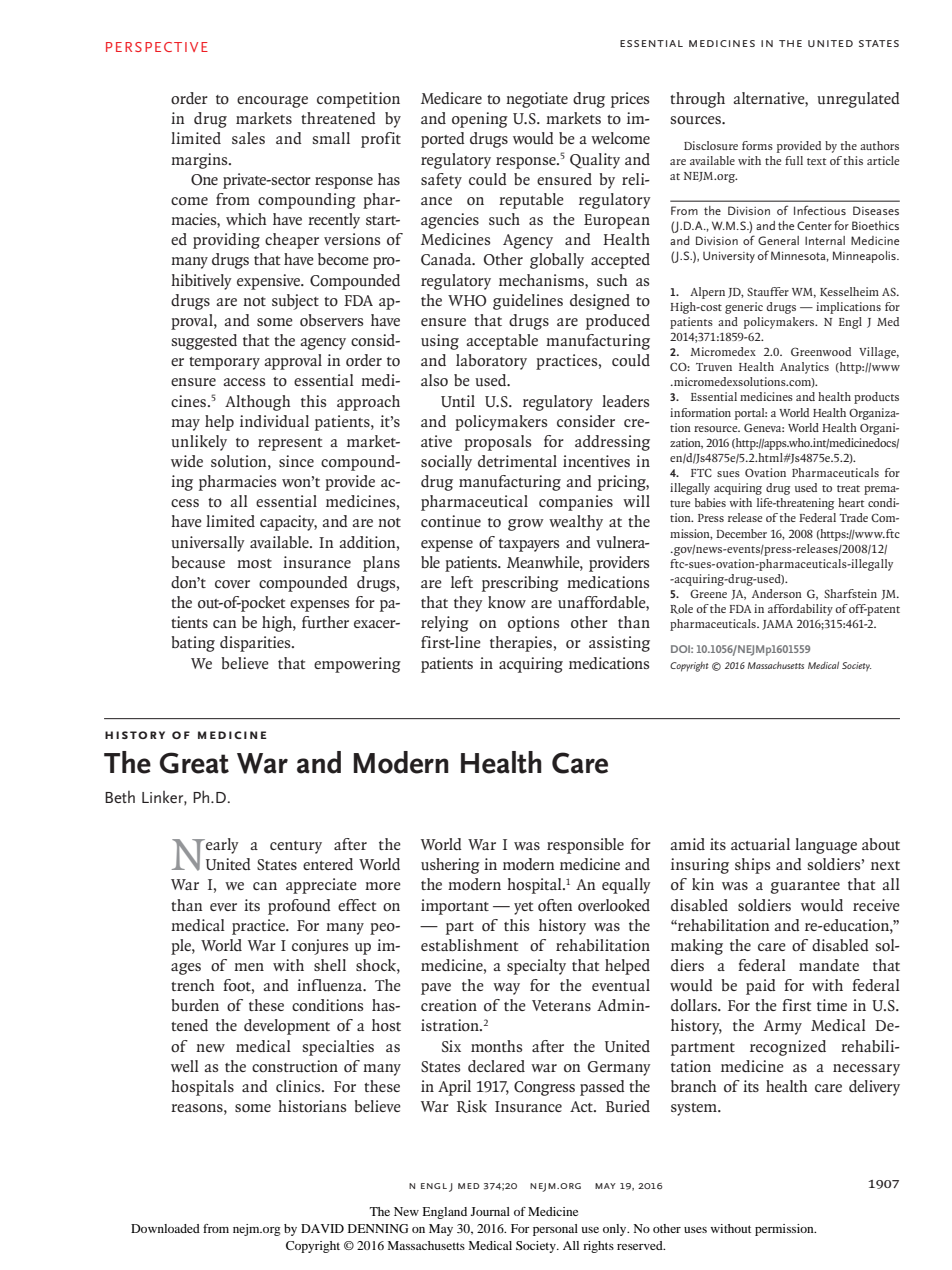 The height and width of the page is (1270, 952). What do you see at coordinates (480, 120) in the page?
I see `opening` at bounding box center [480, 120].
